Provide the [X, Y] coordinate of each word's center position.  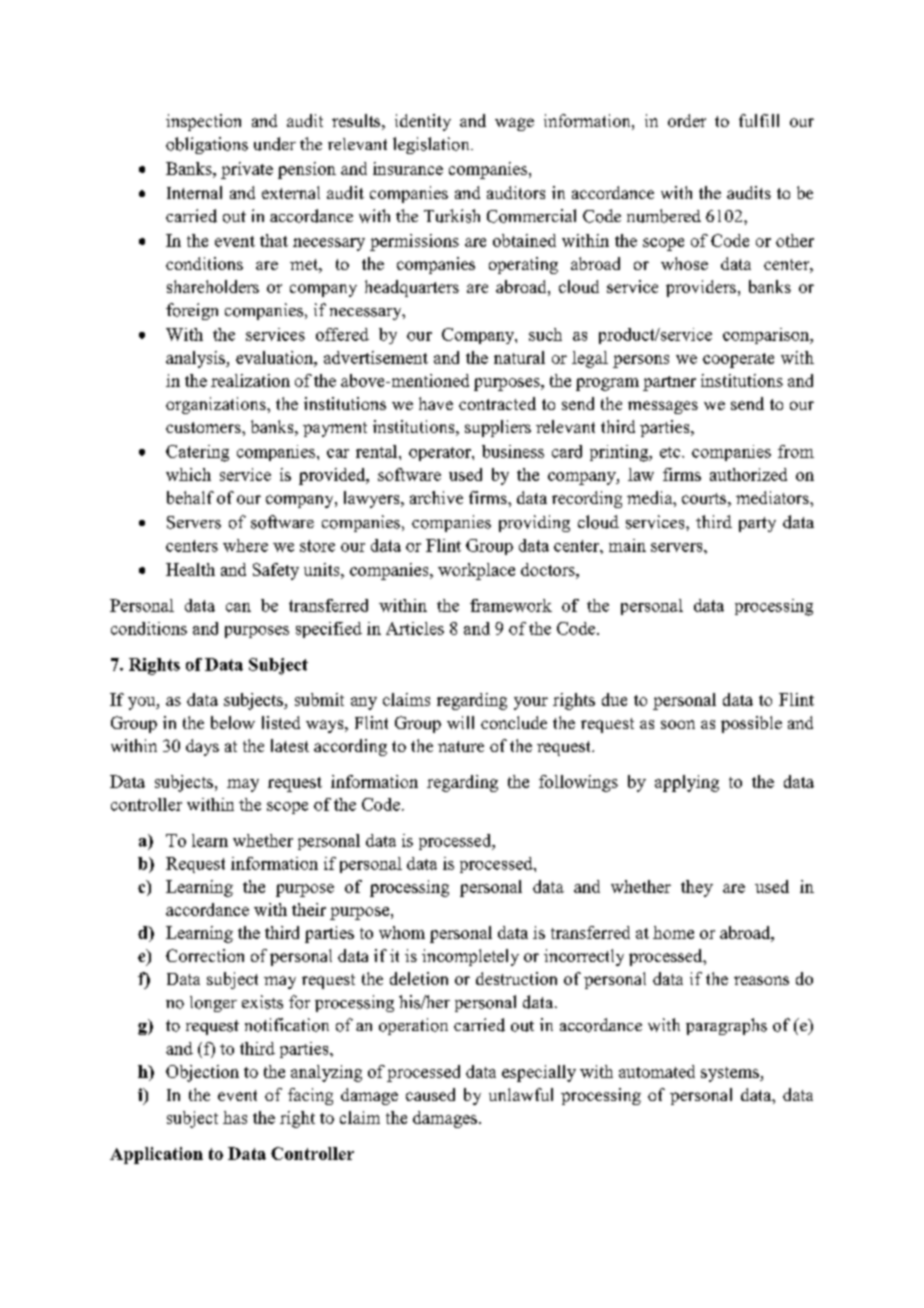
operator [441, 454]
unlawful [521, 1094]
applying [687, 783]
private [247, 170]
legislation [432, 145]
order [687, 120]
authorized [748, 474]
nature [461, 746]
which [188, 474]
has [235, 1117]
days [202, 747]
